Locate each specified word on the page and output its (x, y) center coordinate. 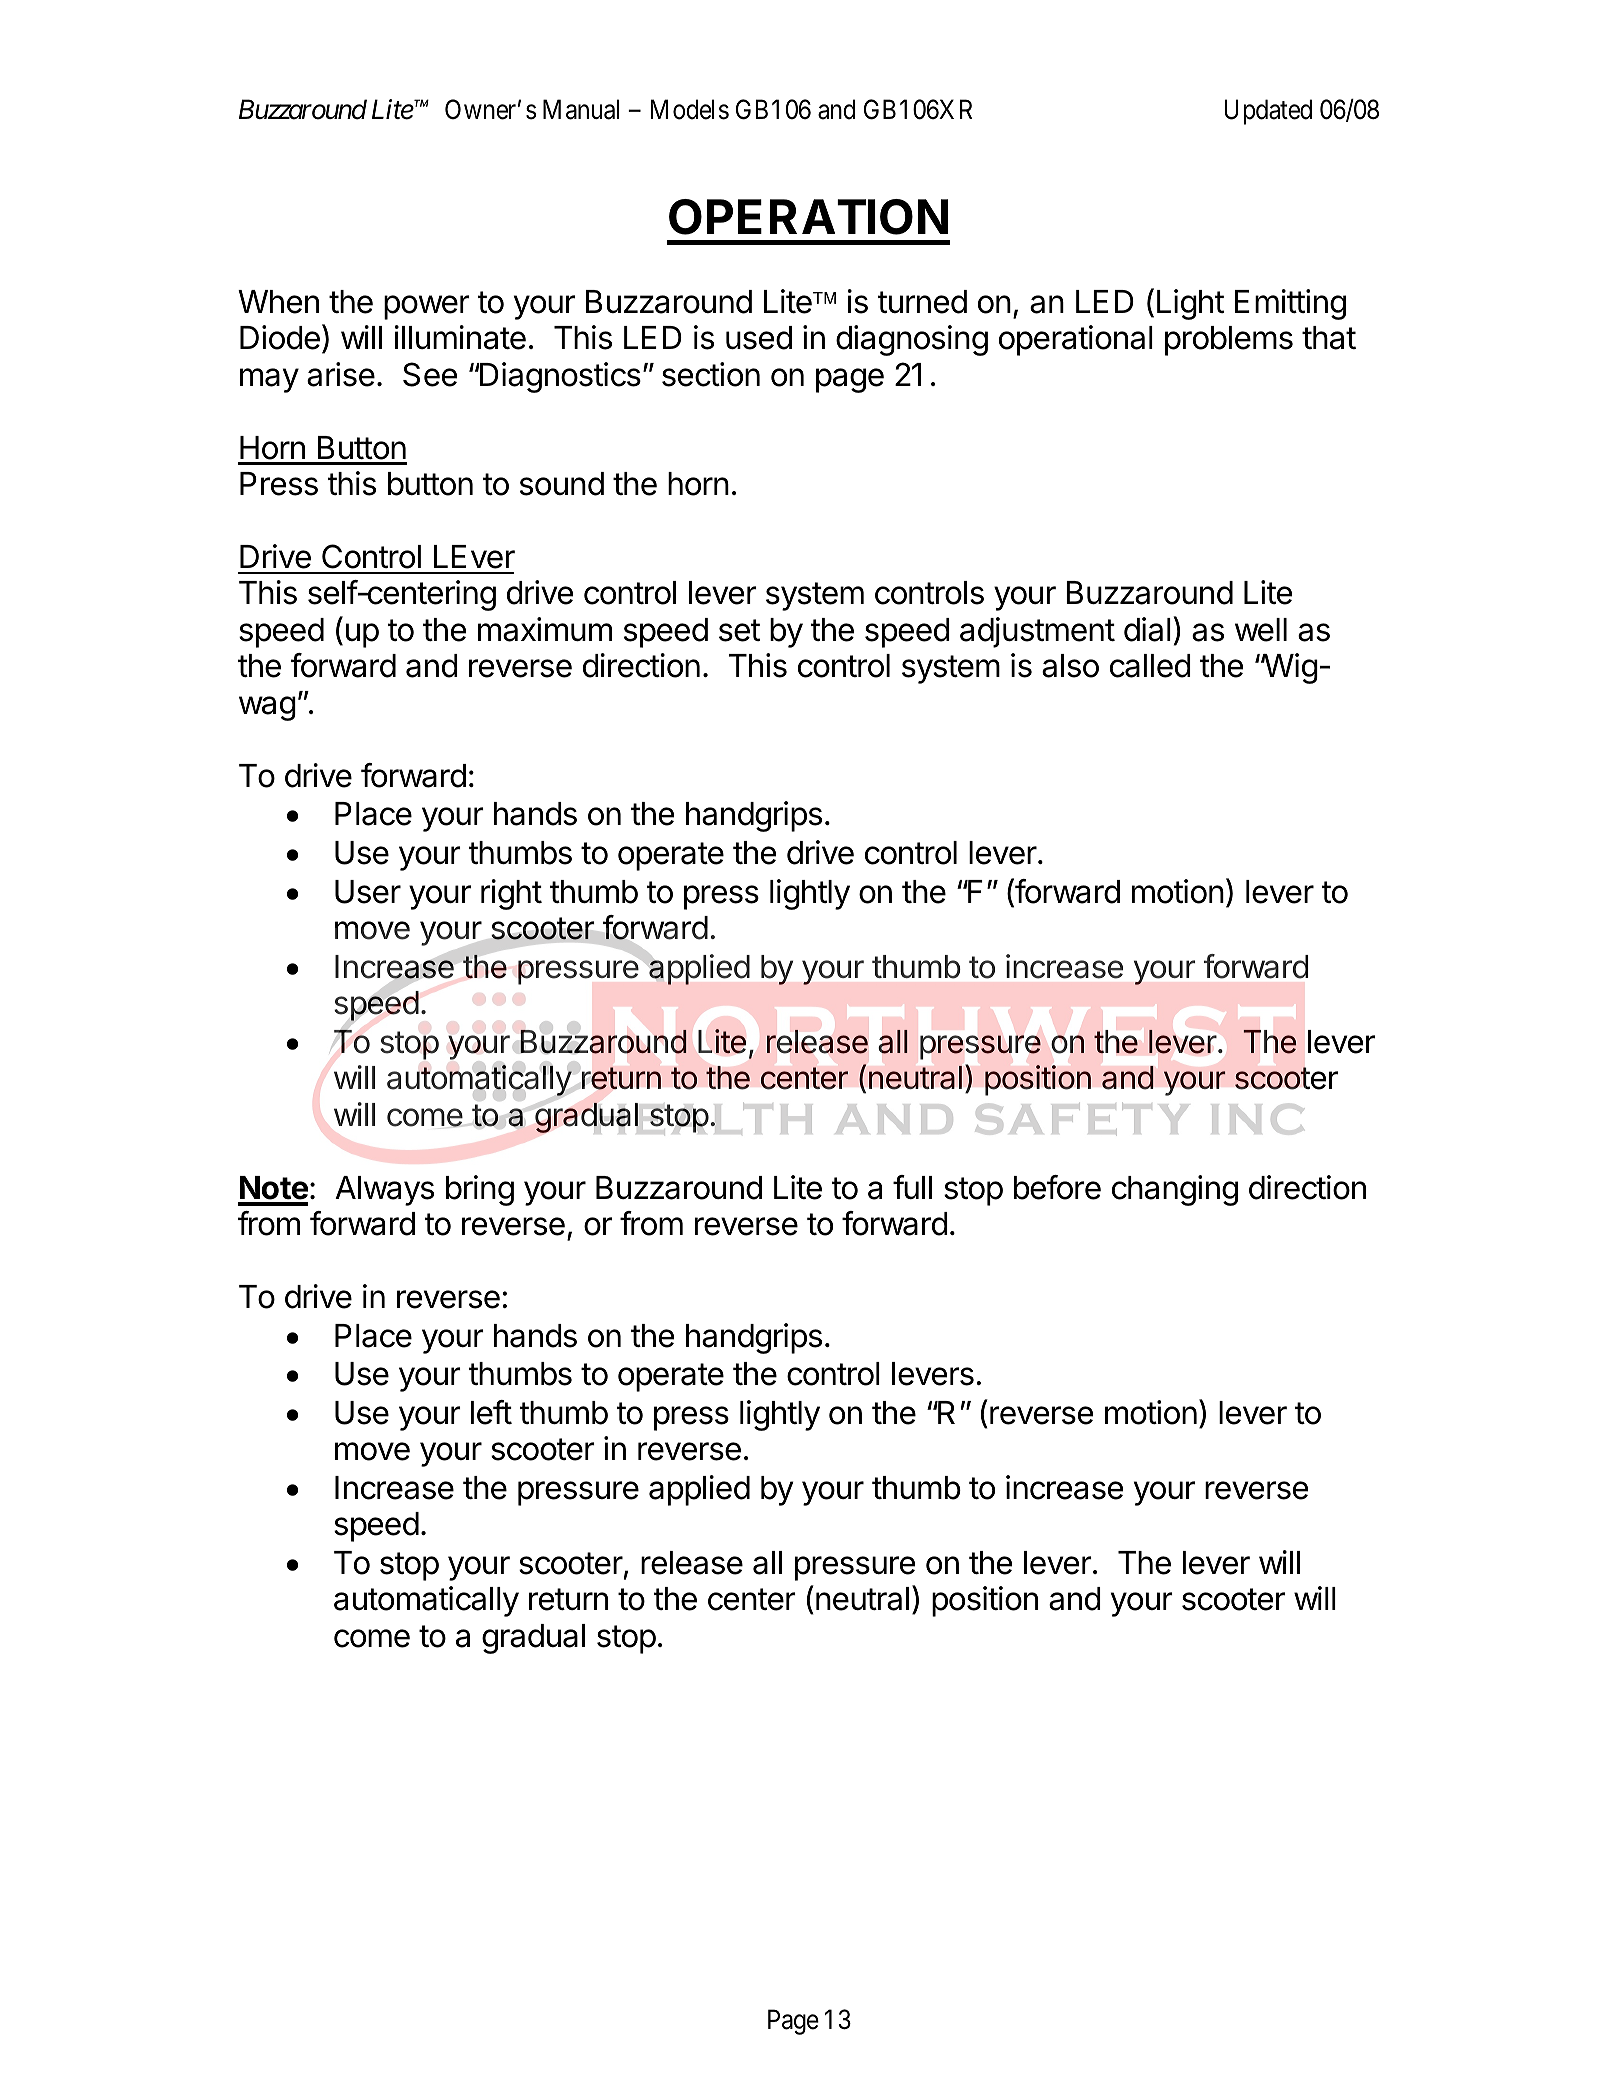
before (1057, 1187)
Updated (1268, 112)
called (1150, 666)
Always (384, 1191)
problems (1229, 341)
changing (1175, 1190)
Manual (581, 109)
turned (922, 302)
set (739, 630)
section (711, 374)
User (368, 892)
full (912, 1187)
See (430, 374)
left (491, 1412)
